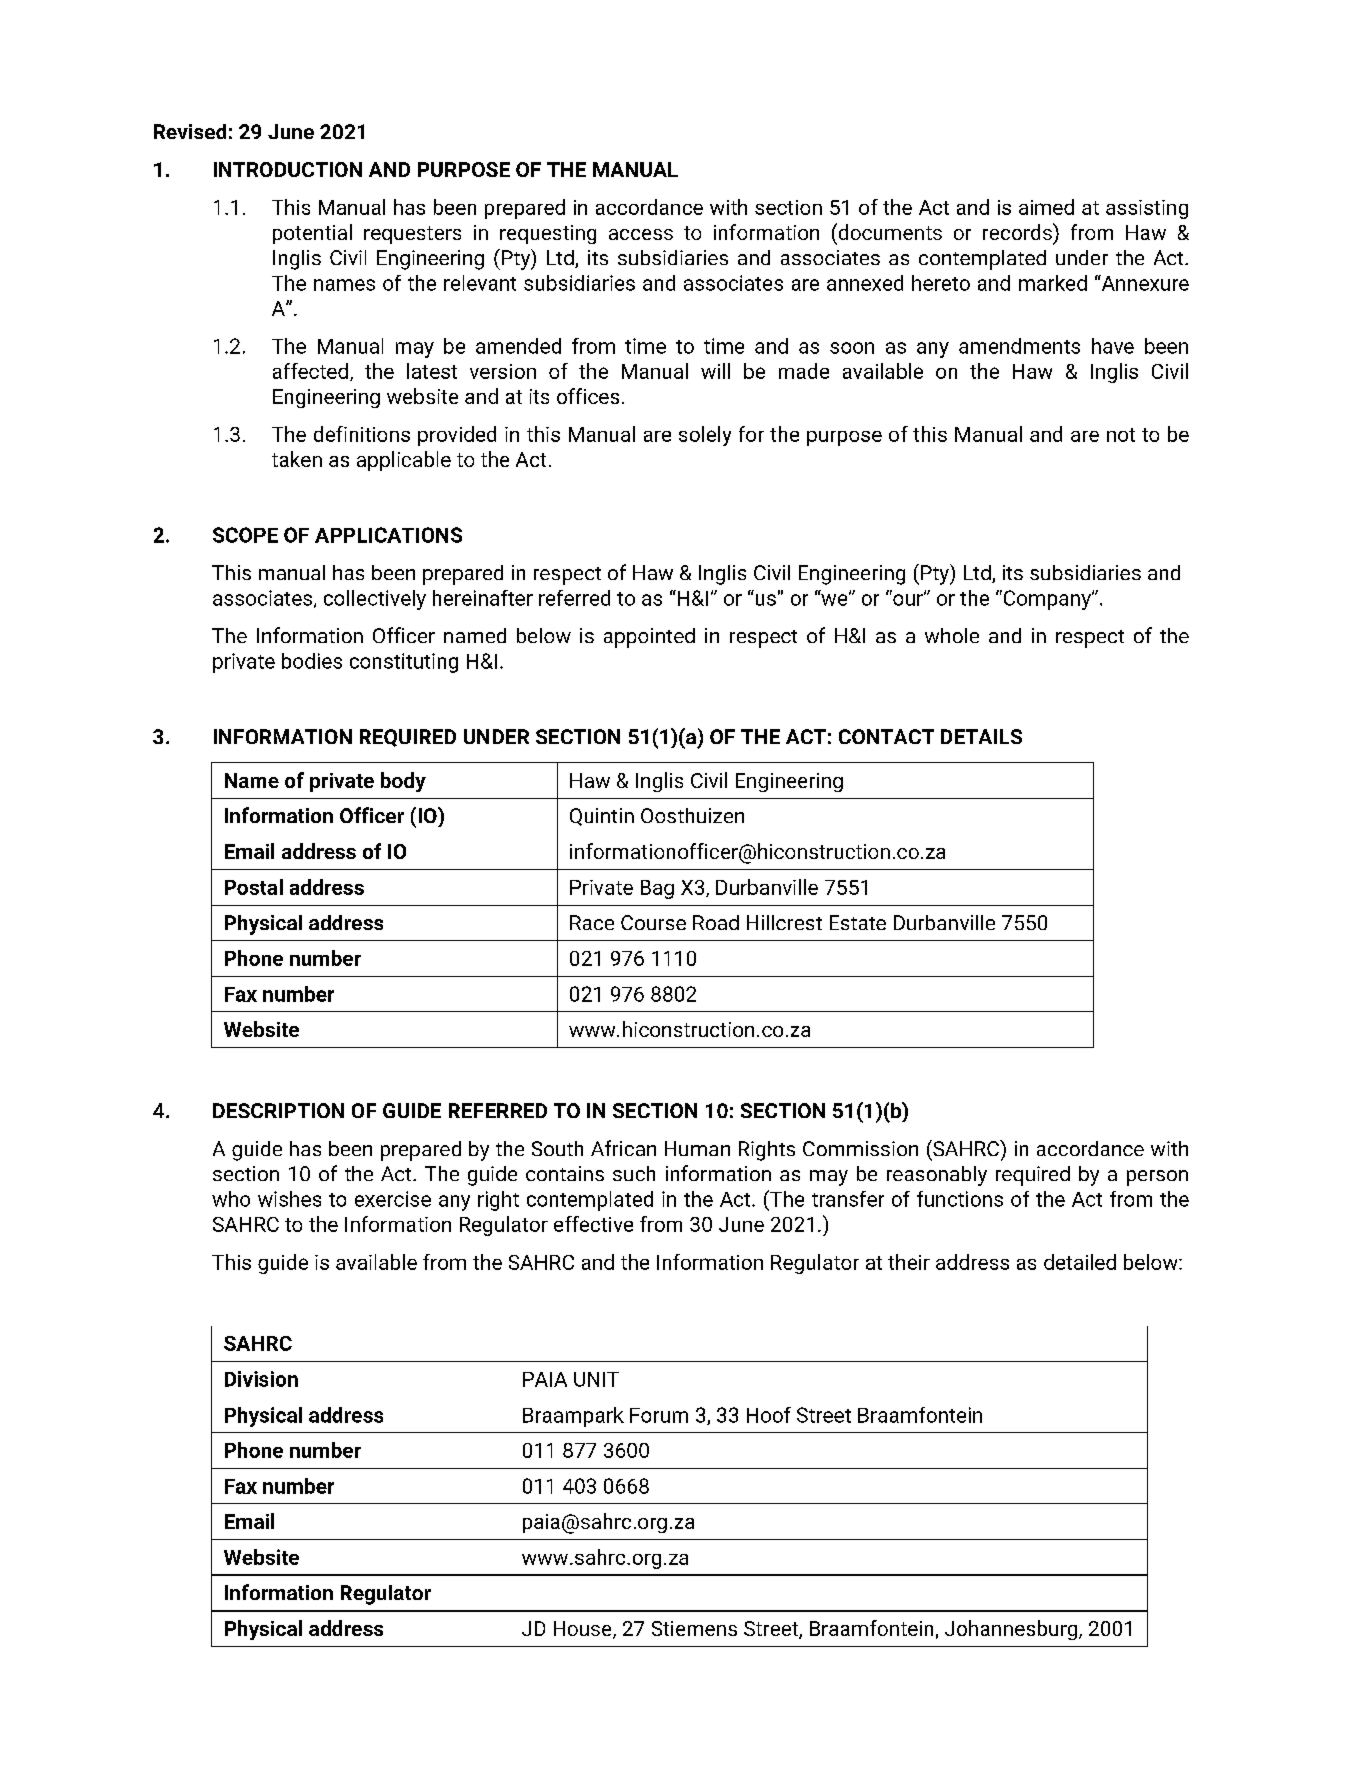 The image size is (1368, 1770). I want to click on Postal, so click(254, 887).
